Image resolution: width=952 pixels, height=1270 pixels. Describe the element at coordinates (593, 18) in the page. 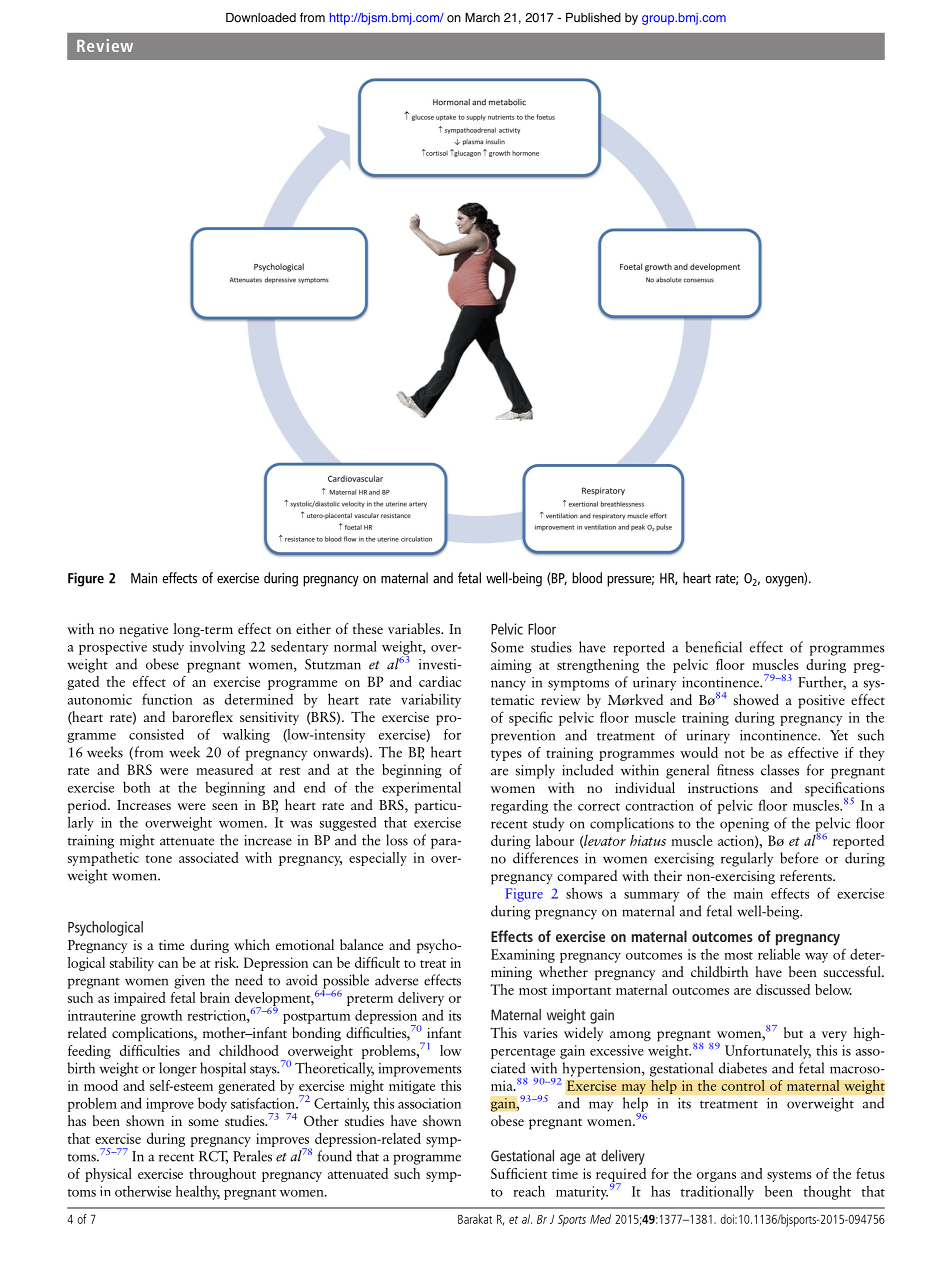

I see `Published` at that location.
